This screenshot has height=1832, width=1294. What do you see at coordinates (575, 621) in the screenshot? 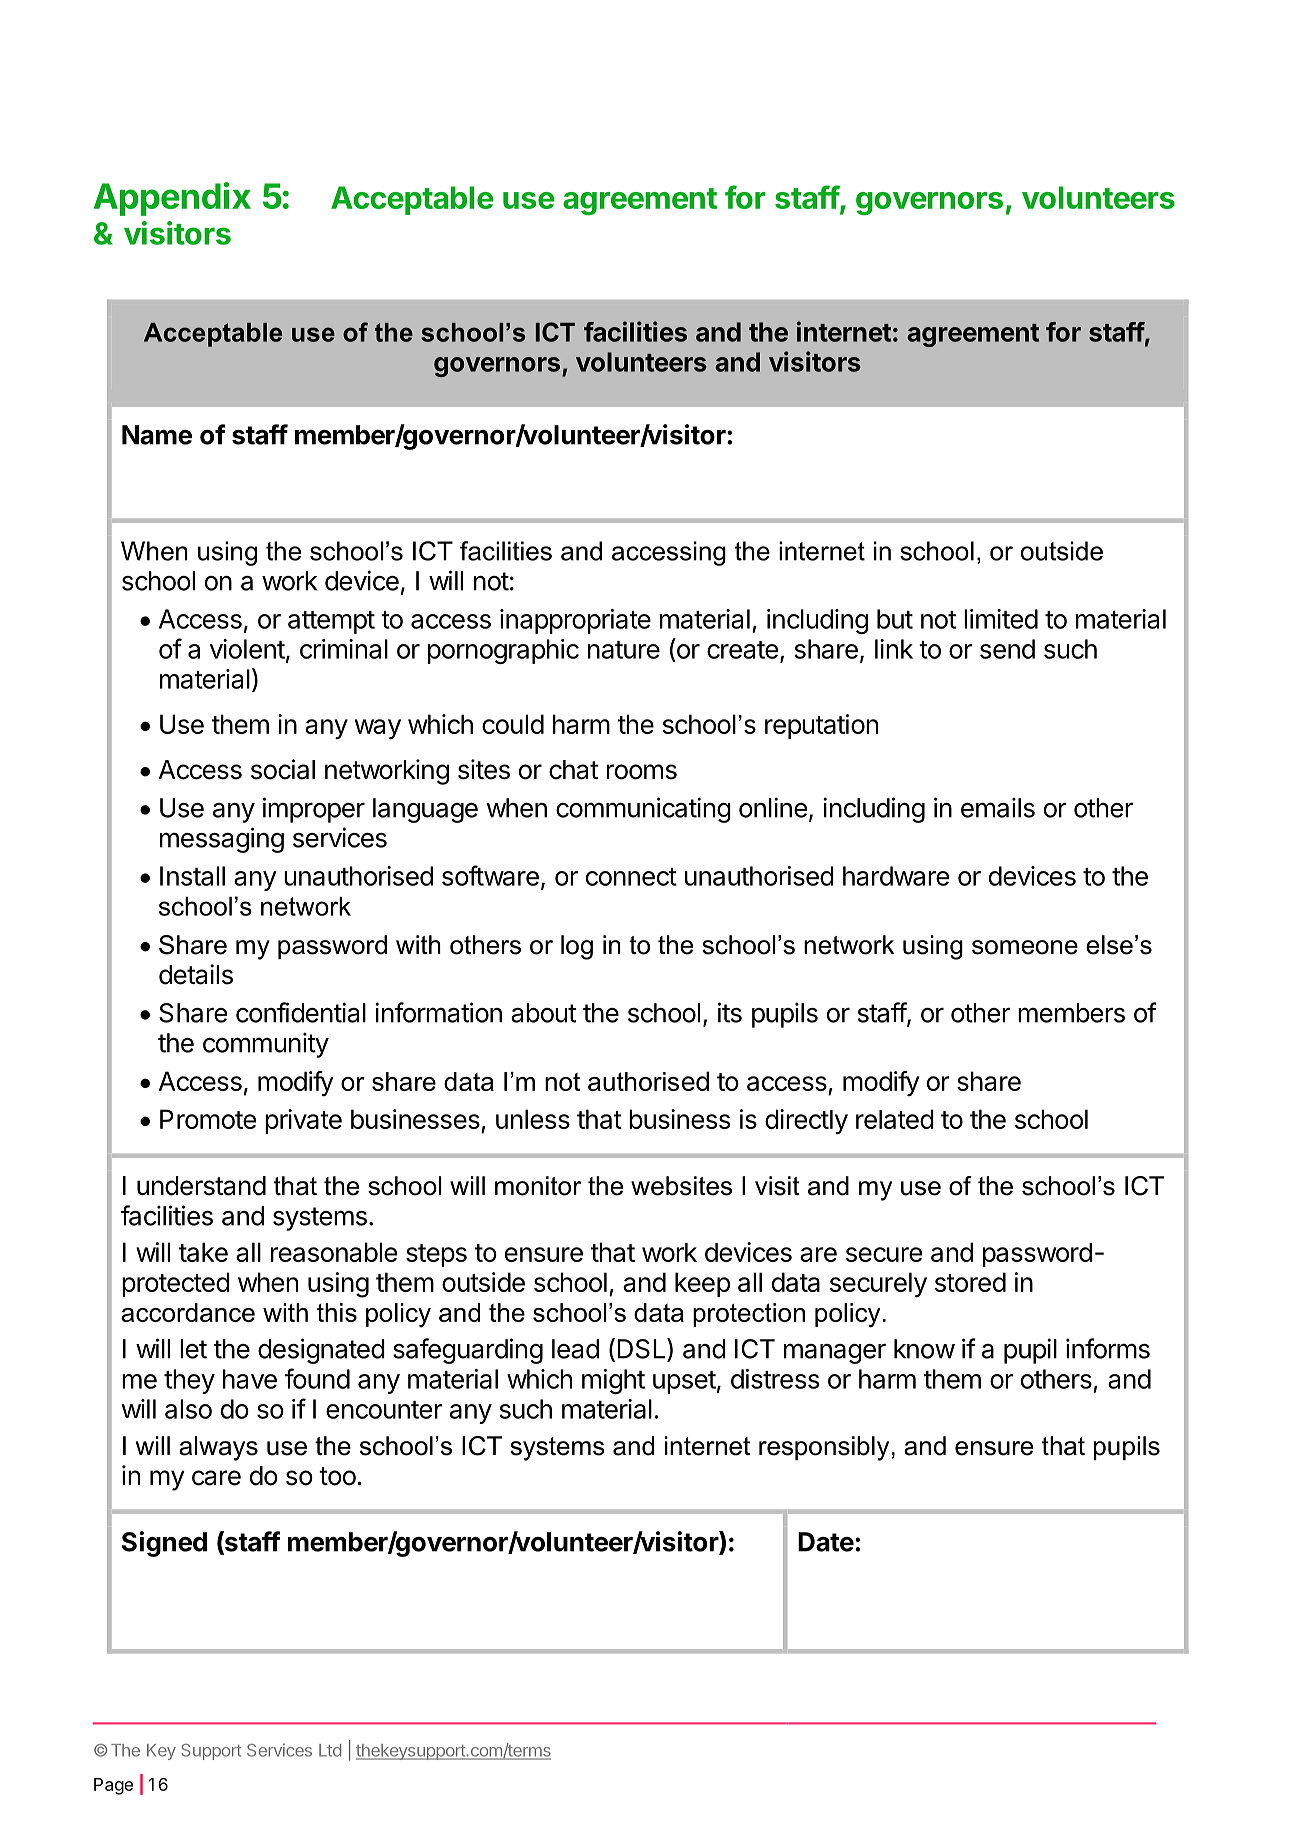
I see `inappropriate` at bounding box center [575, 621].
